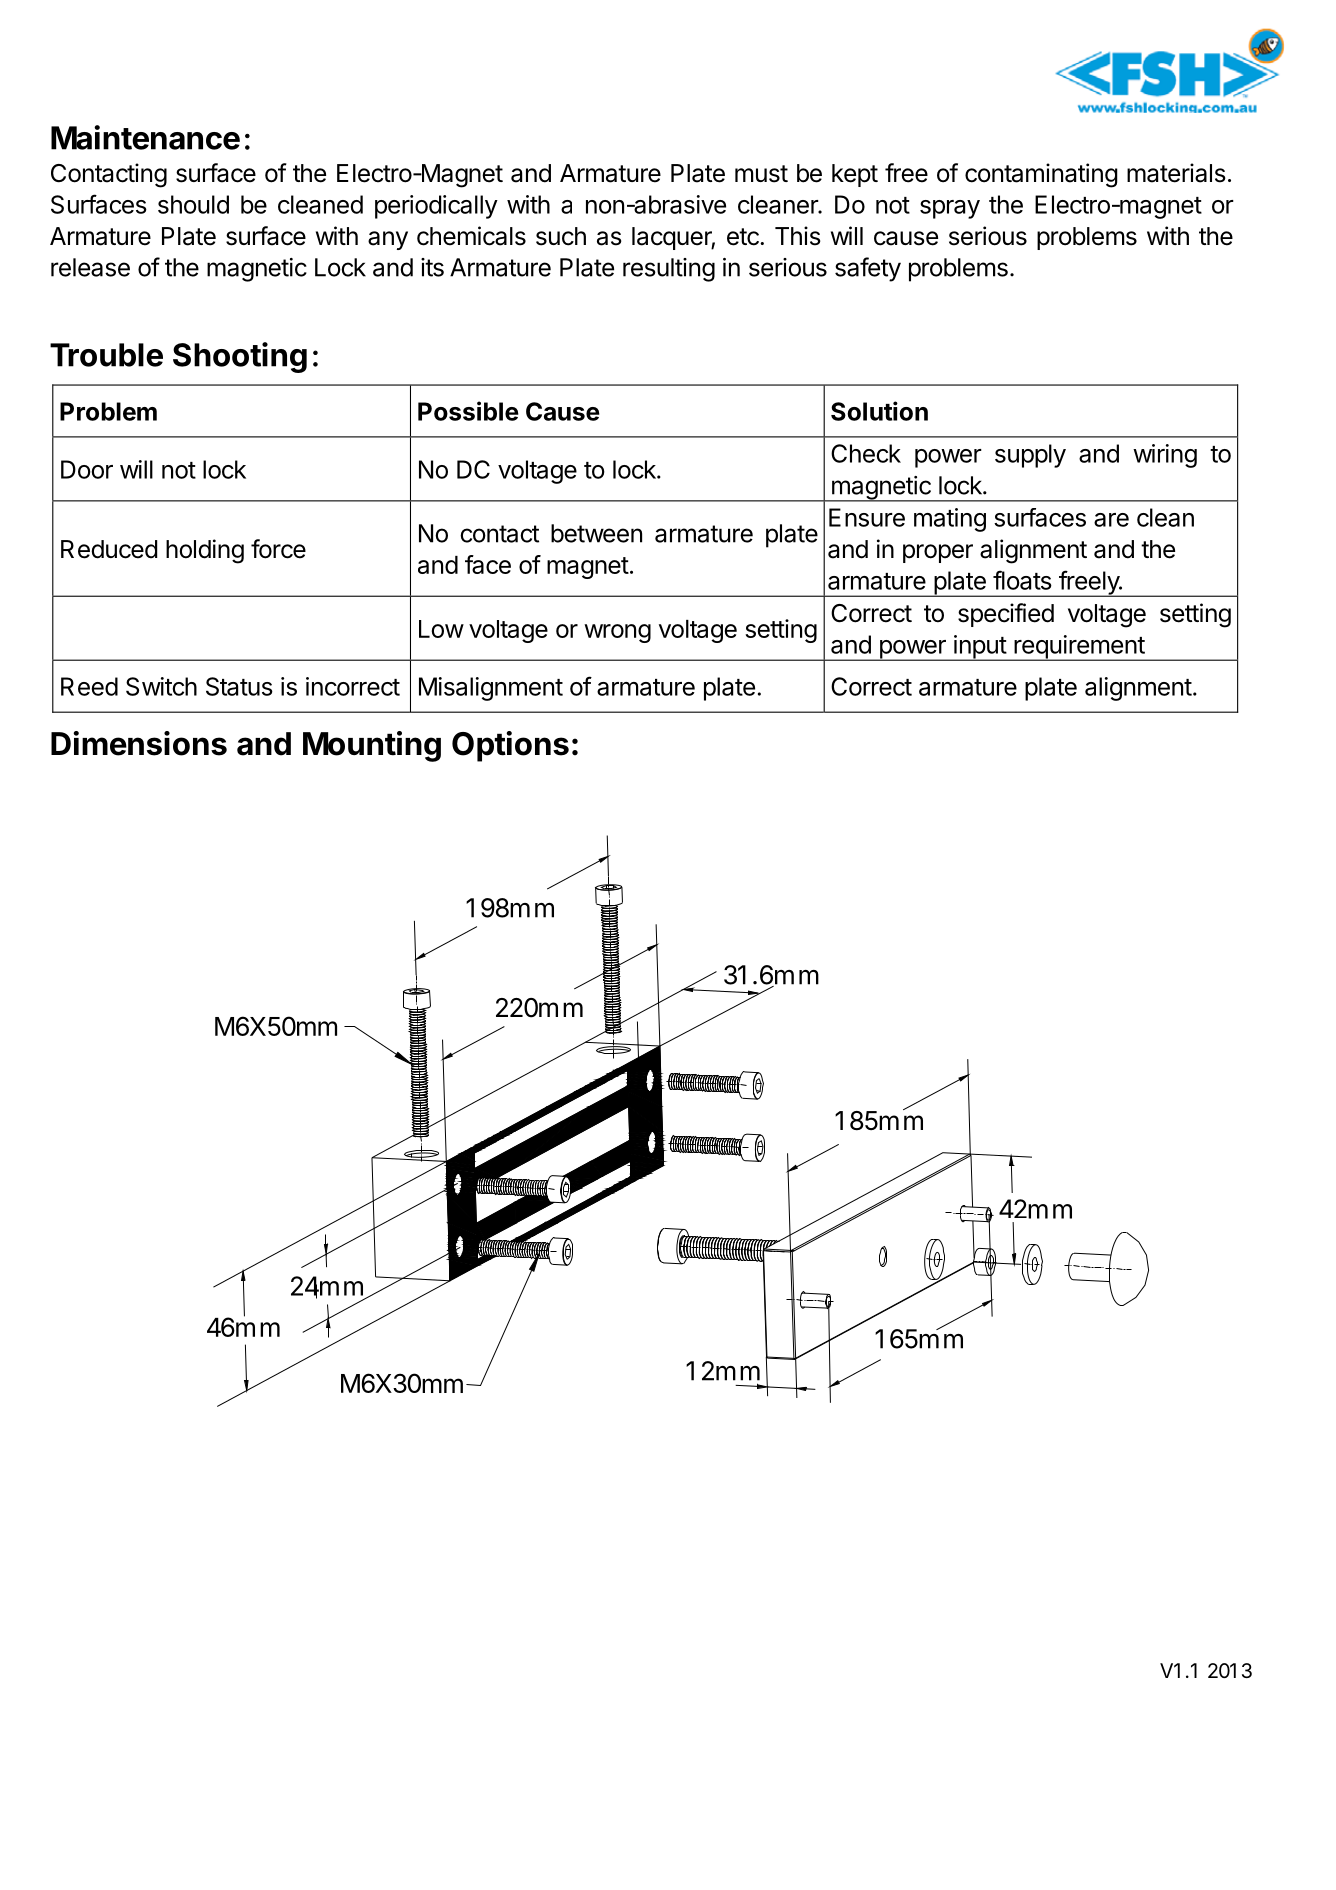 Image resolution: width=1336 pixels, height=1890 pixels. What do you see at coordinates (510, 746) in the screenshot?
I see `Options` at bounding box center [510, 746].
